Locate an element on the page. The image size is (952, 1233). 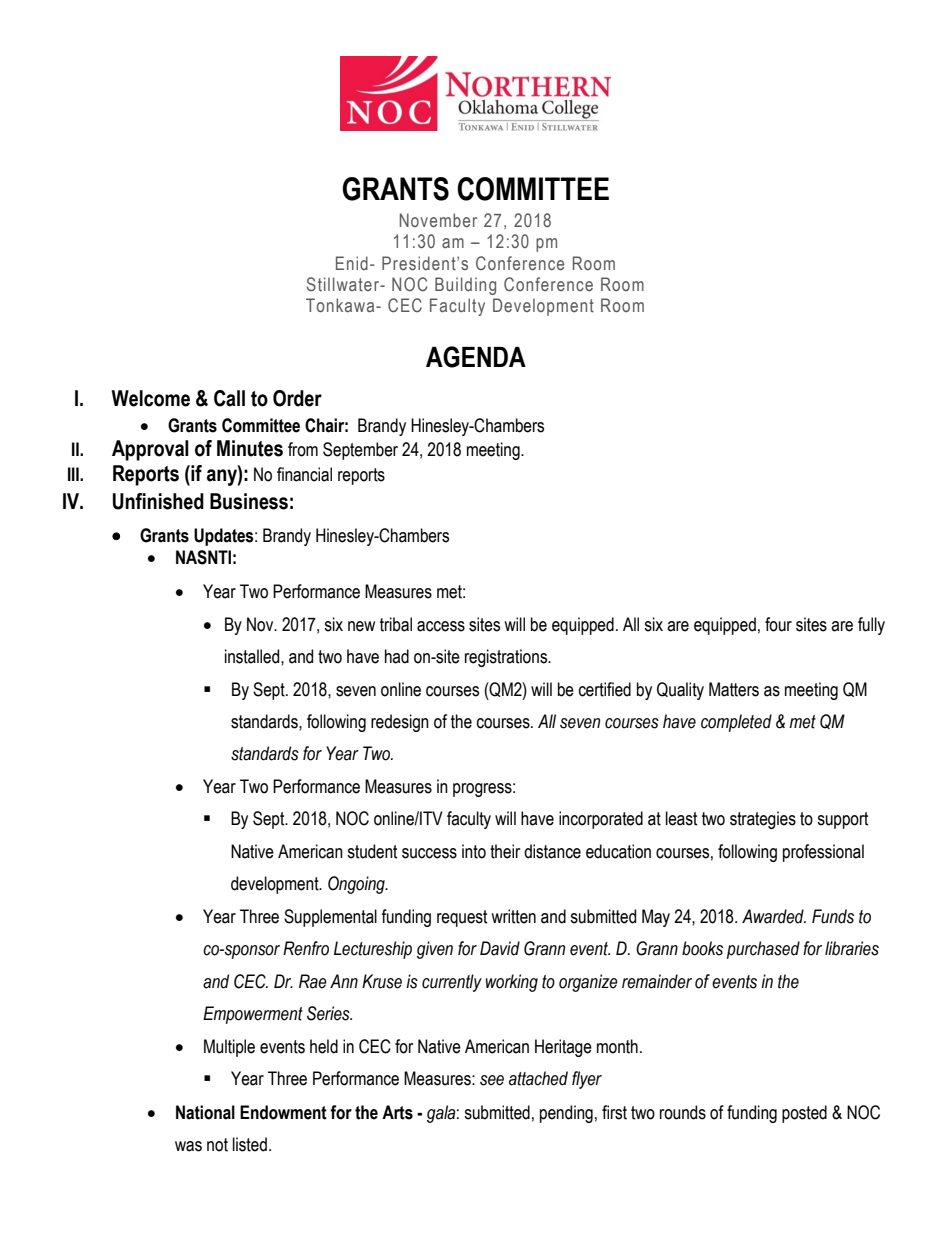
pending is located at coordinates (566, 1114).
